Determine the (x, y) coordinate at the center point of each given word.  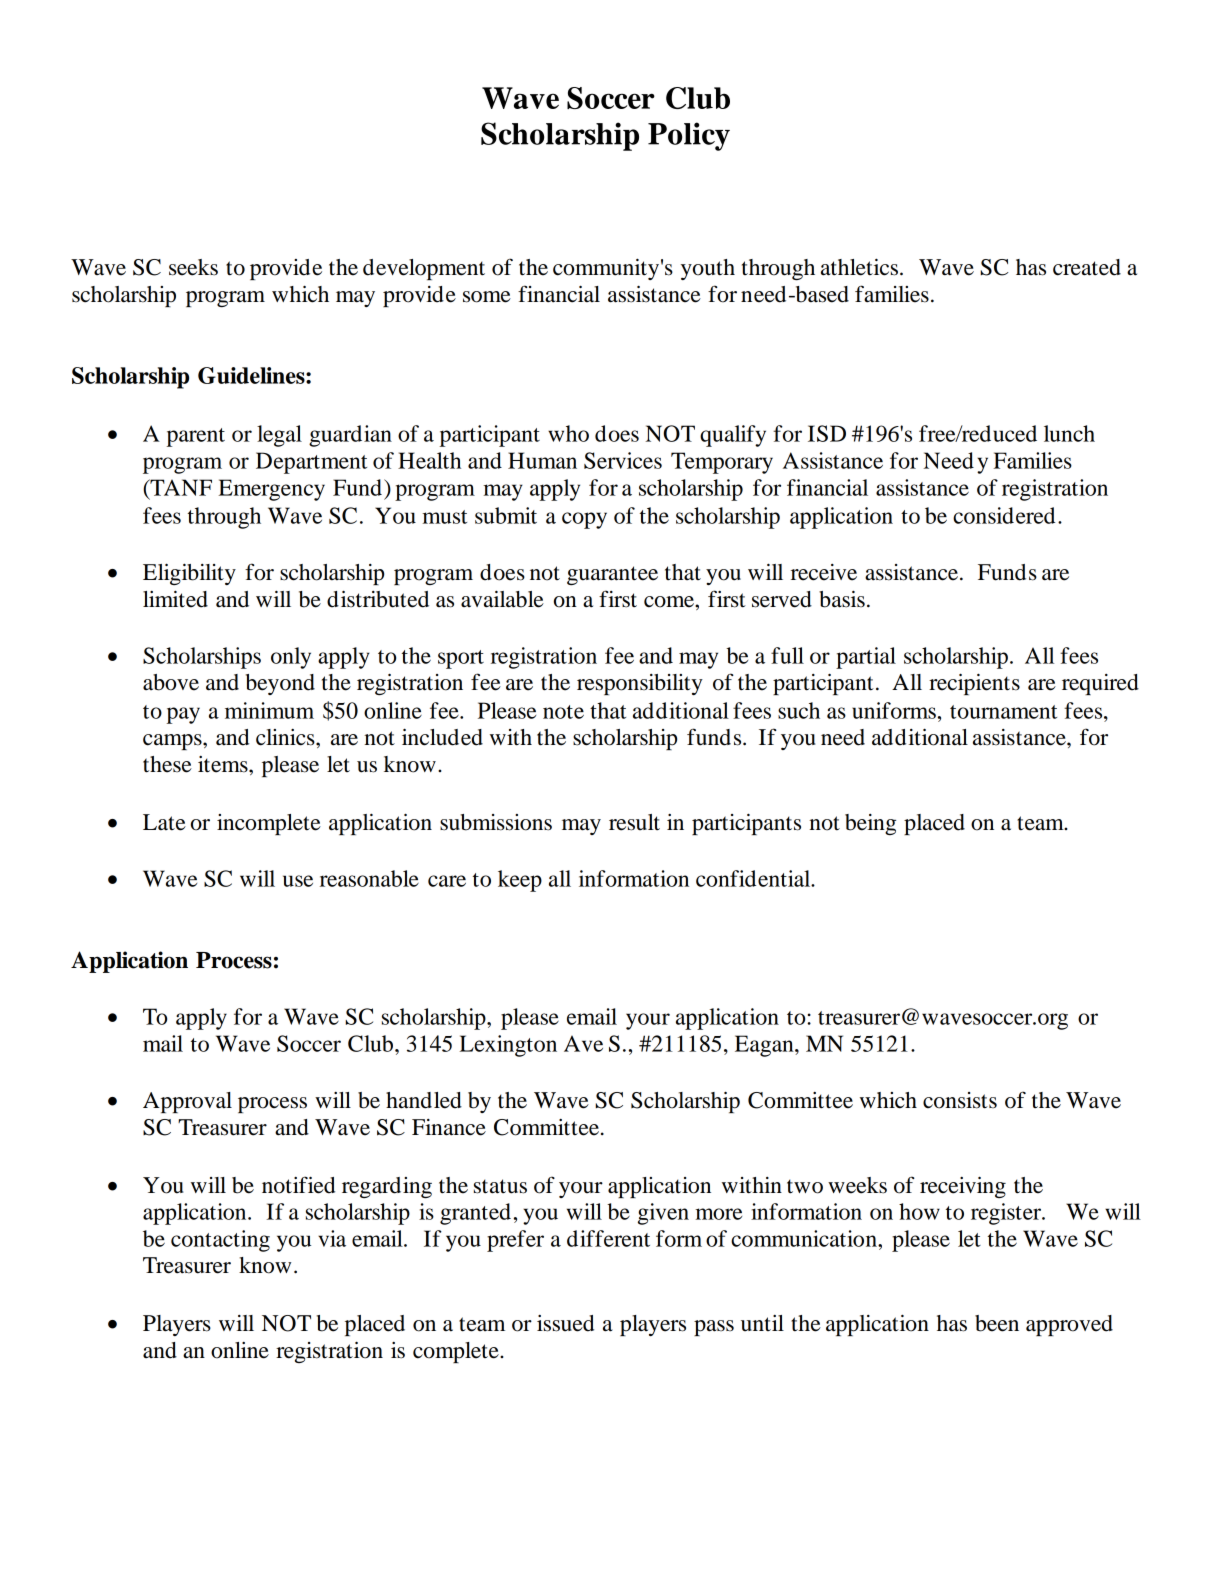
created (1087, 267)
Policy (689, 136)
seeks (193, 267)
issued (565, 1323)
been (997, 1323)
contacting (220, 1241)
